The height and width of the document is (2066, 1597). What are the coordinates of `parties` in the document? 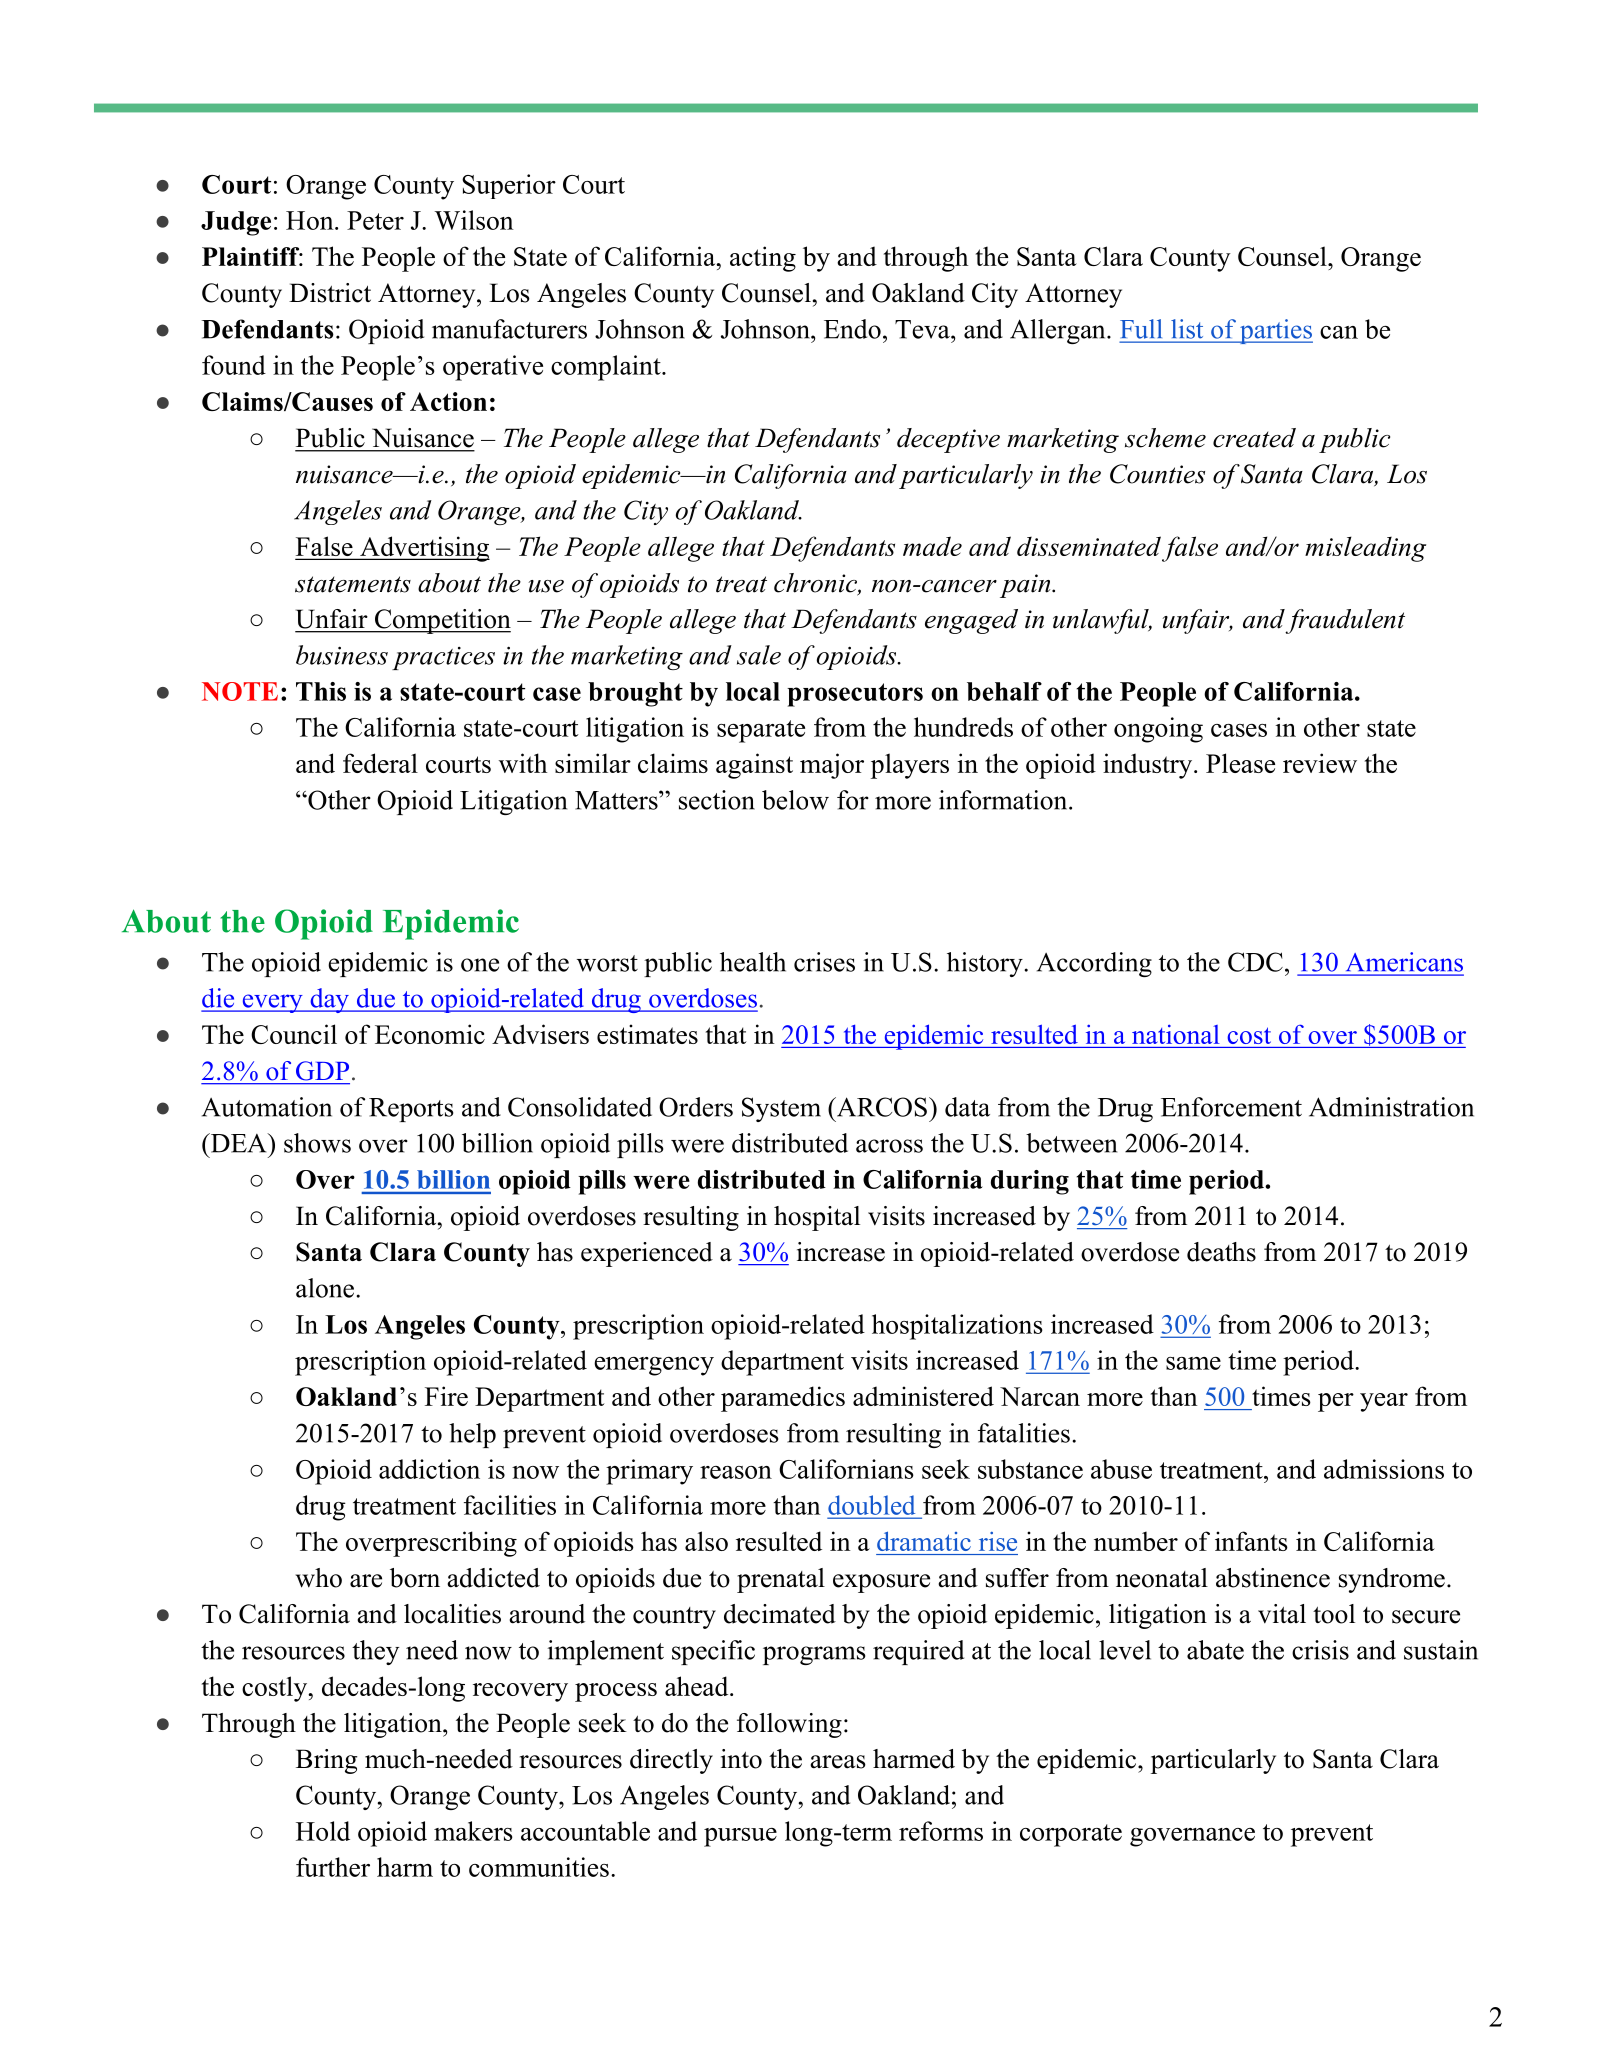 It's located at (1275, 331).
